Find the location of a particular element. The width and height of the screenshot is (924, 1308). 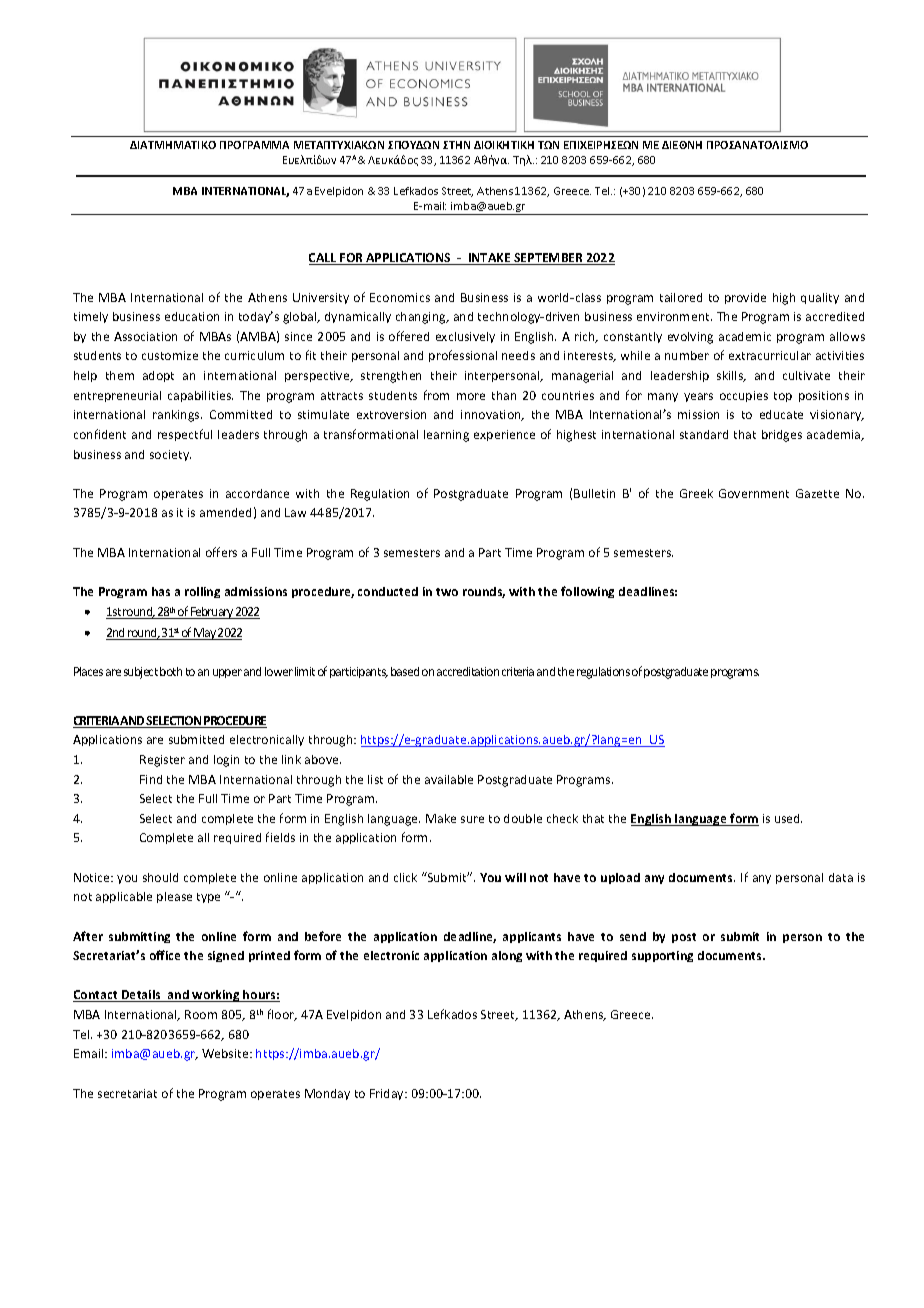

Website is located at coordinates (226, 1053).
